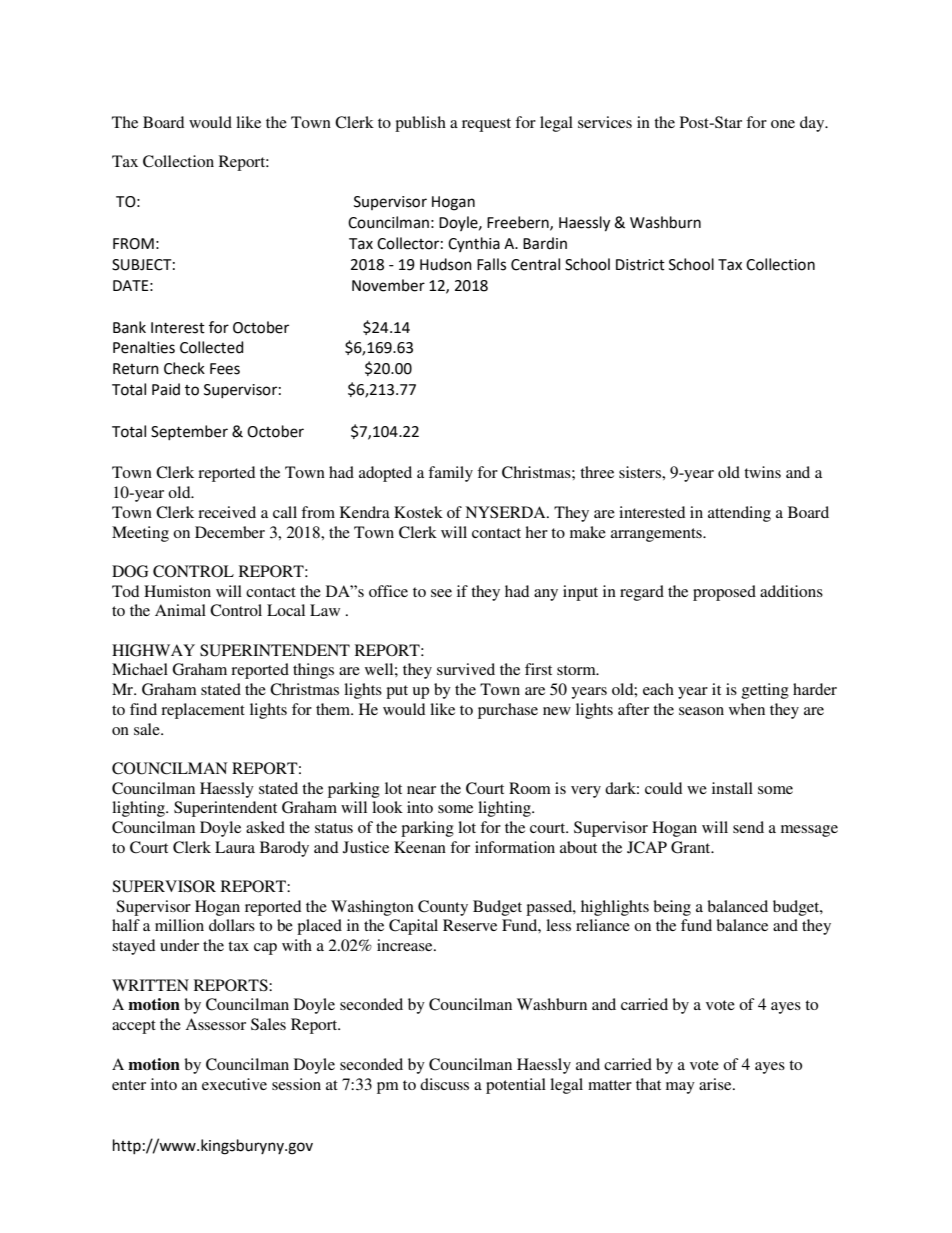  I want to click on request, so click(486, 125).
